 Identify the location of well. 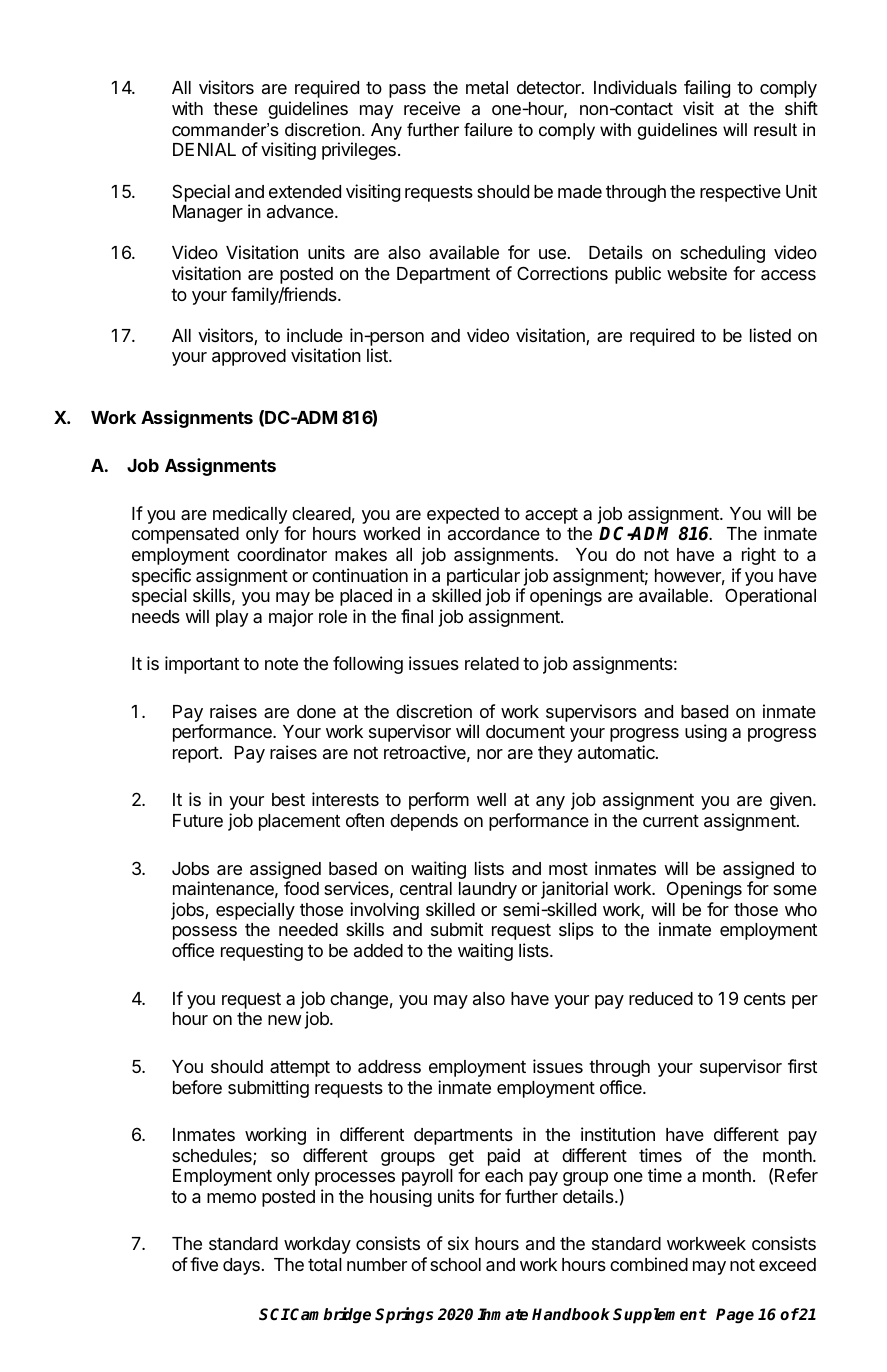
(491, 799).
